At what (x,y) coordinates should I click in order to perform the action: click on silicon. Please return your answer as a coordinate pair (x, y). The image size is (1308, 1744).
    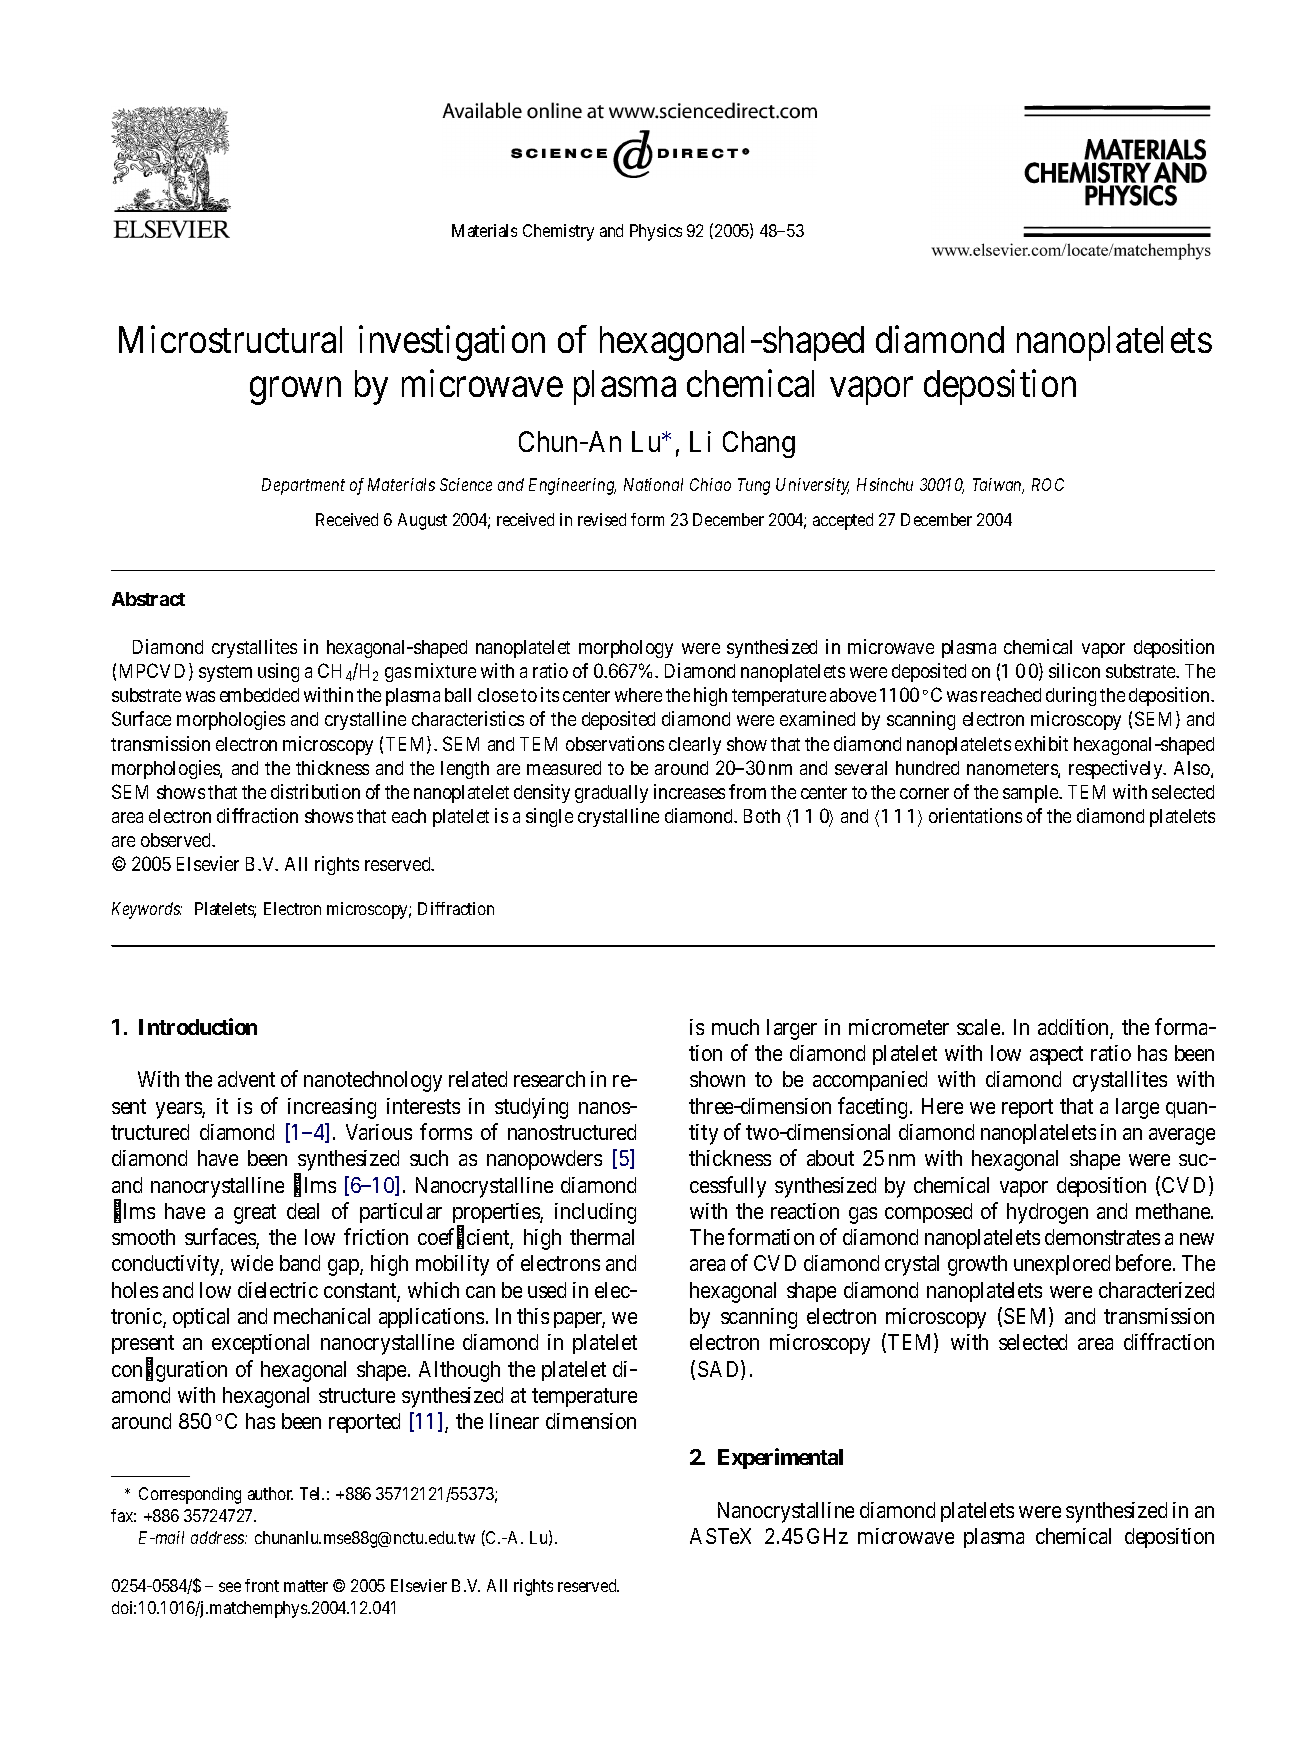
    Looking at the image, I should click on (1074, 670).
